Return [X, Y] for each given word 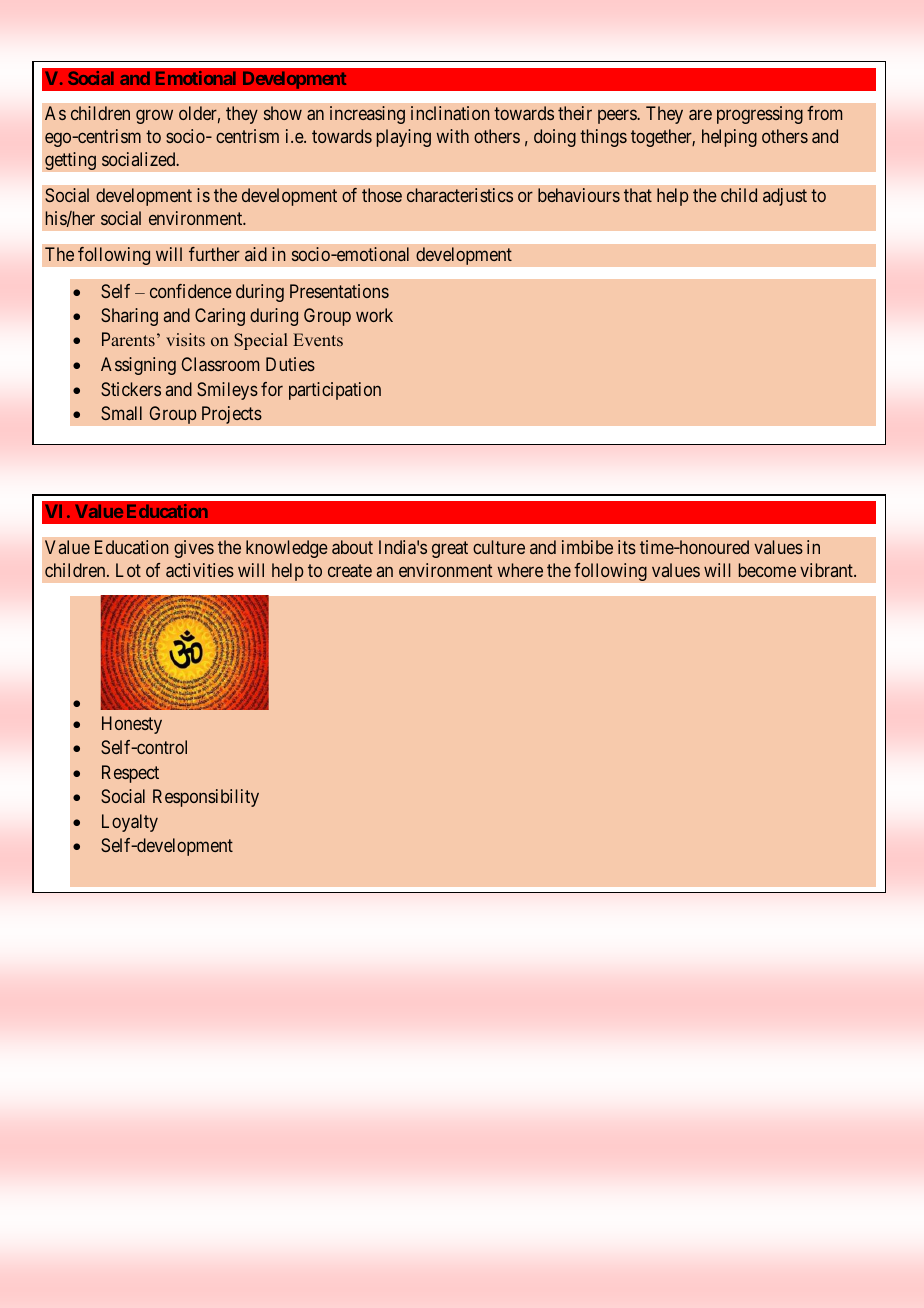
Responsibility [206, 798]
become [767, 570]
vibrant [827, 570]
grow [154, 116]
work [374, 315]
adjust [785, 197]
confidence [191, 291]
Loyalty [130, 823]
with [452, 136]
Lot [128, 570]
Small [121, 413]
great [450, 549]
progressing [760, 115]
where [520, 570]
